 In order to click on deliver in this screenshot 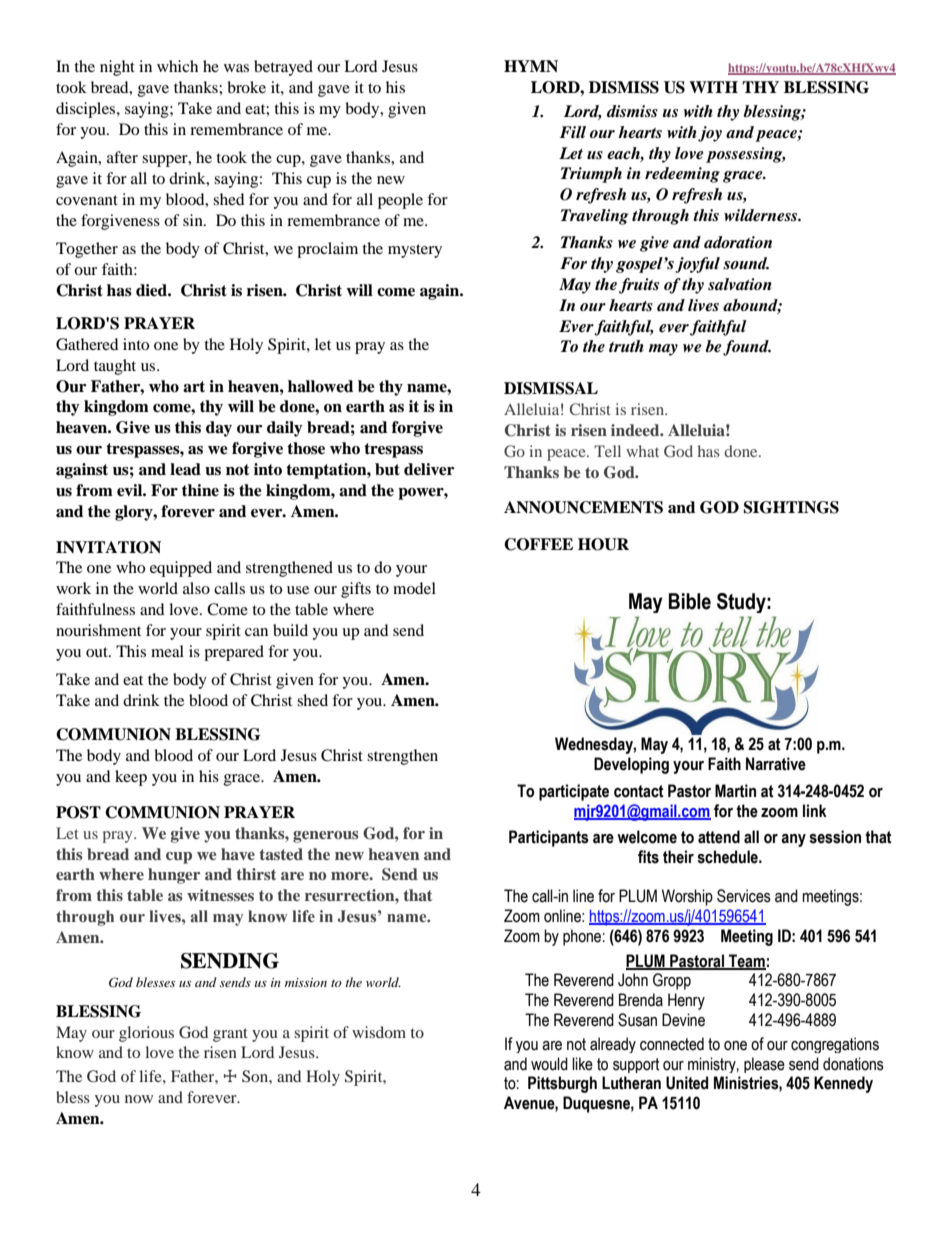, I will do `click(429, 469)`.
